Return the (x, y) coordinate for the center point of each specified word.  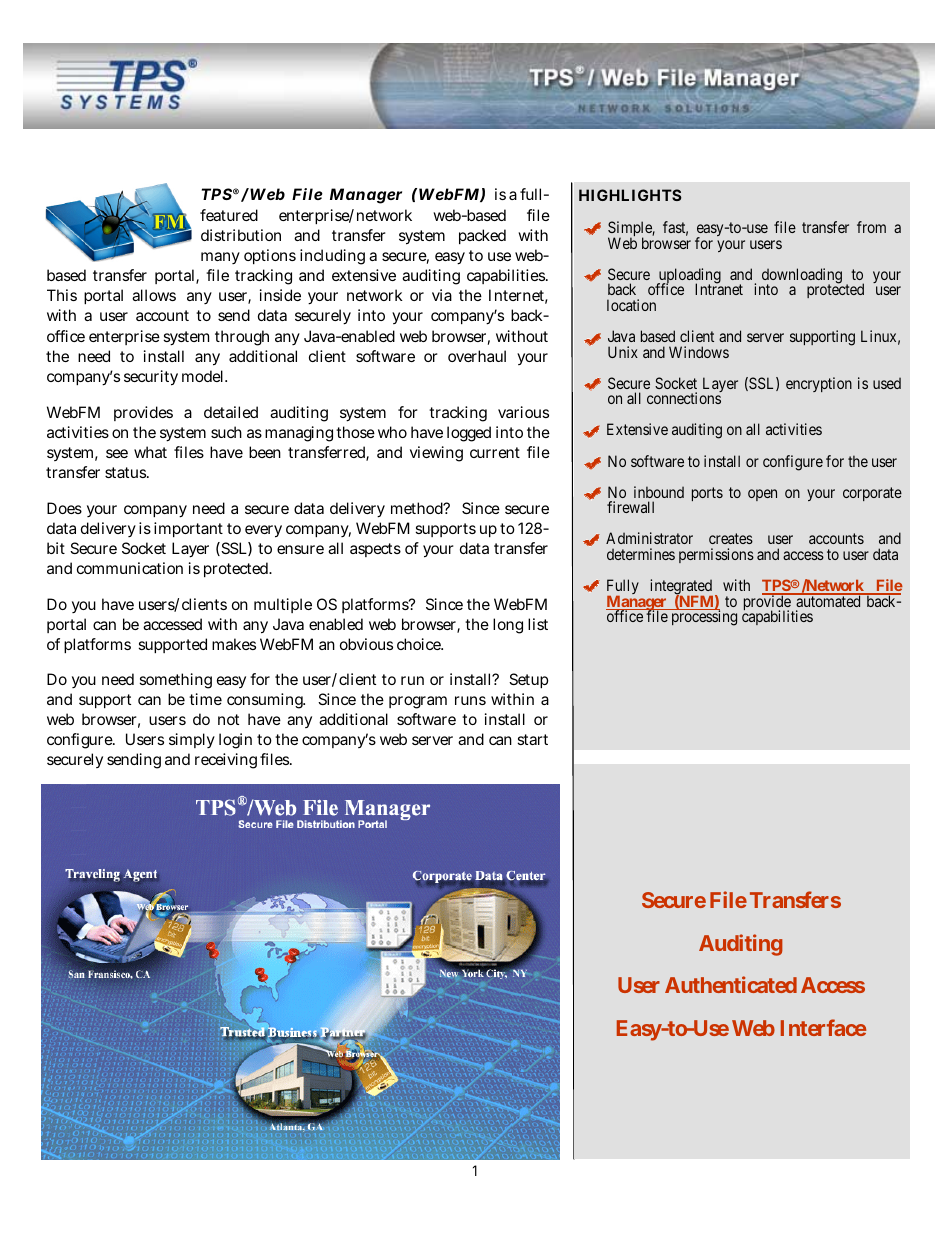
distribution (241, 235)
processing (704, 618)
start (532, 739)
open (762, 495)
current (495, 452)
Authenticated (731, 984)
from (871, 227)
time (205, 699)
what (150, 452)
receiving (226, 761)
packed (482, 236)
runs (470, 700)
